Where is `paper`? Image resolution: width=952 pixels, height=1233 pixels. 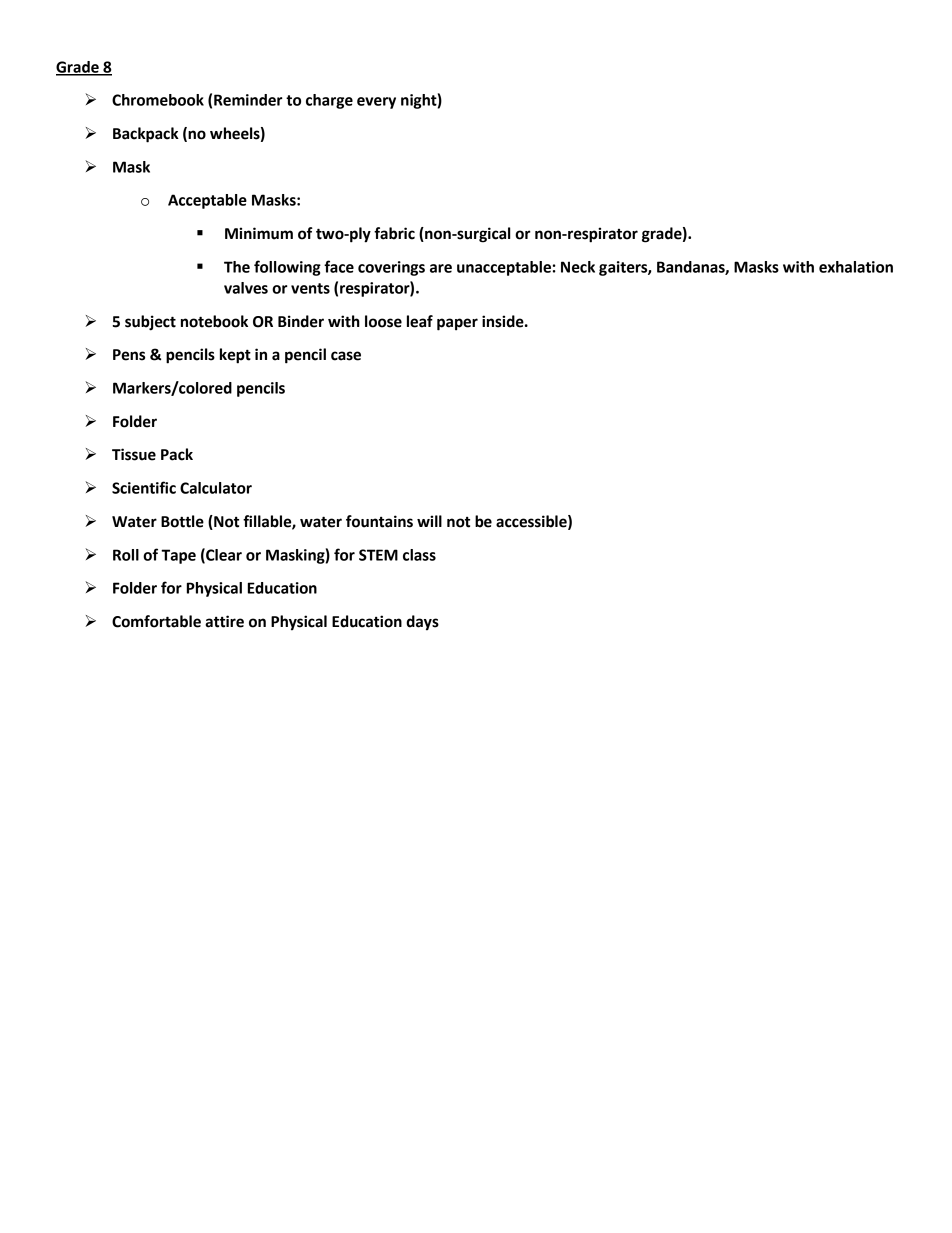 paper is located at coordinates (457, 324).
